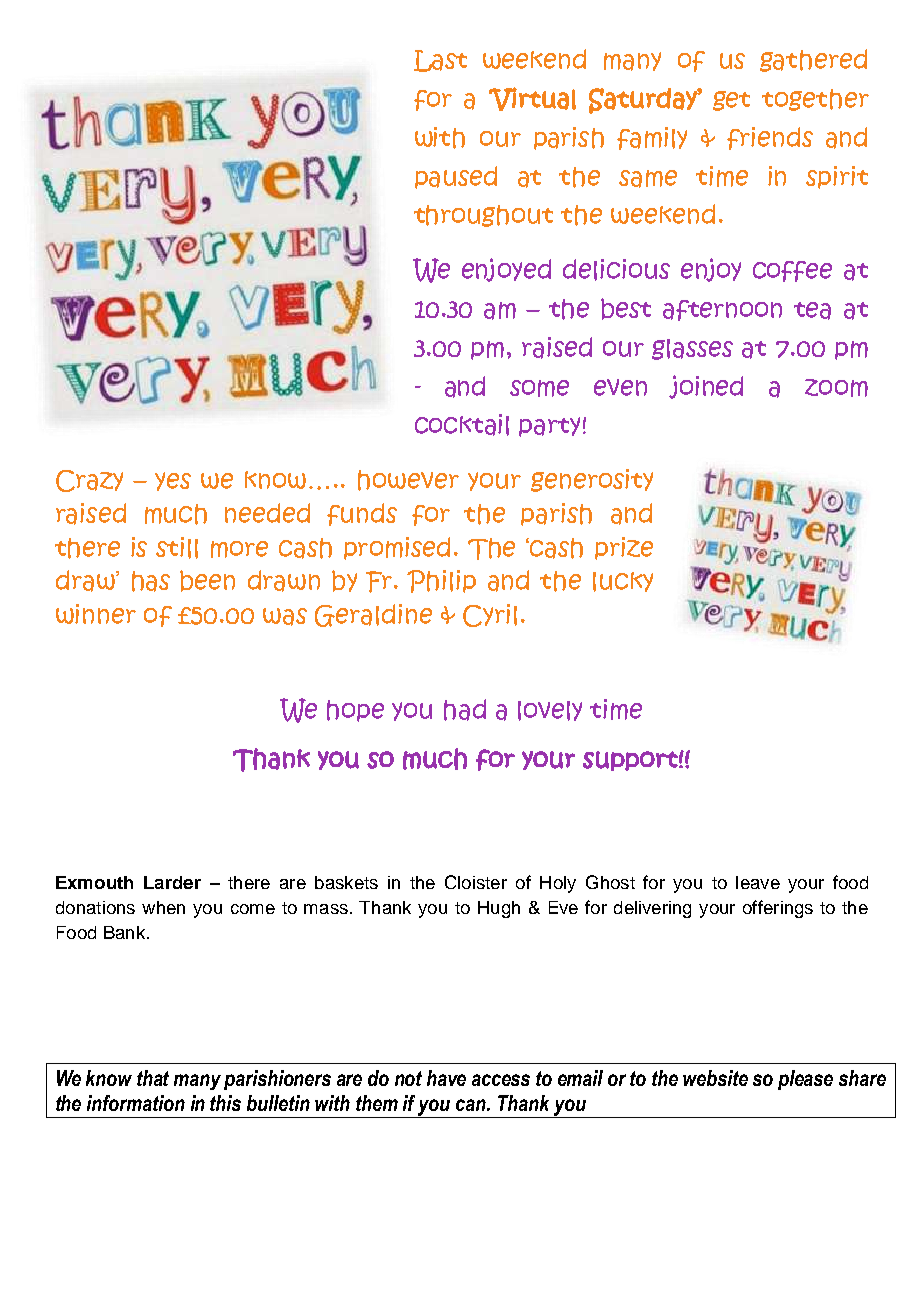  I want to click on been, so click(207, 581).
